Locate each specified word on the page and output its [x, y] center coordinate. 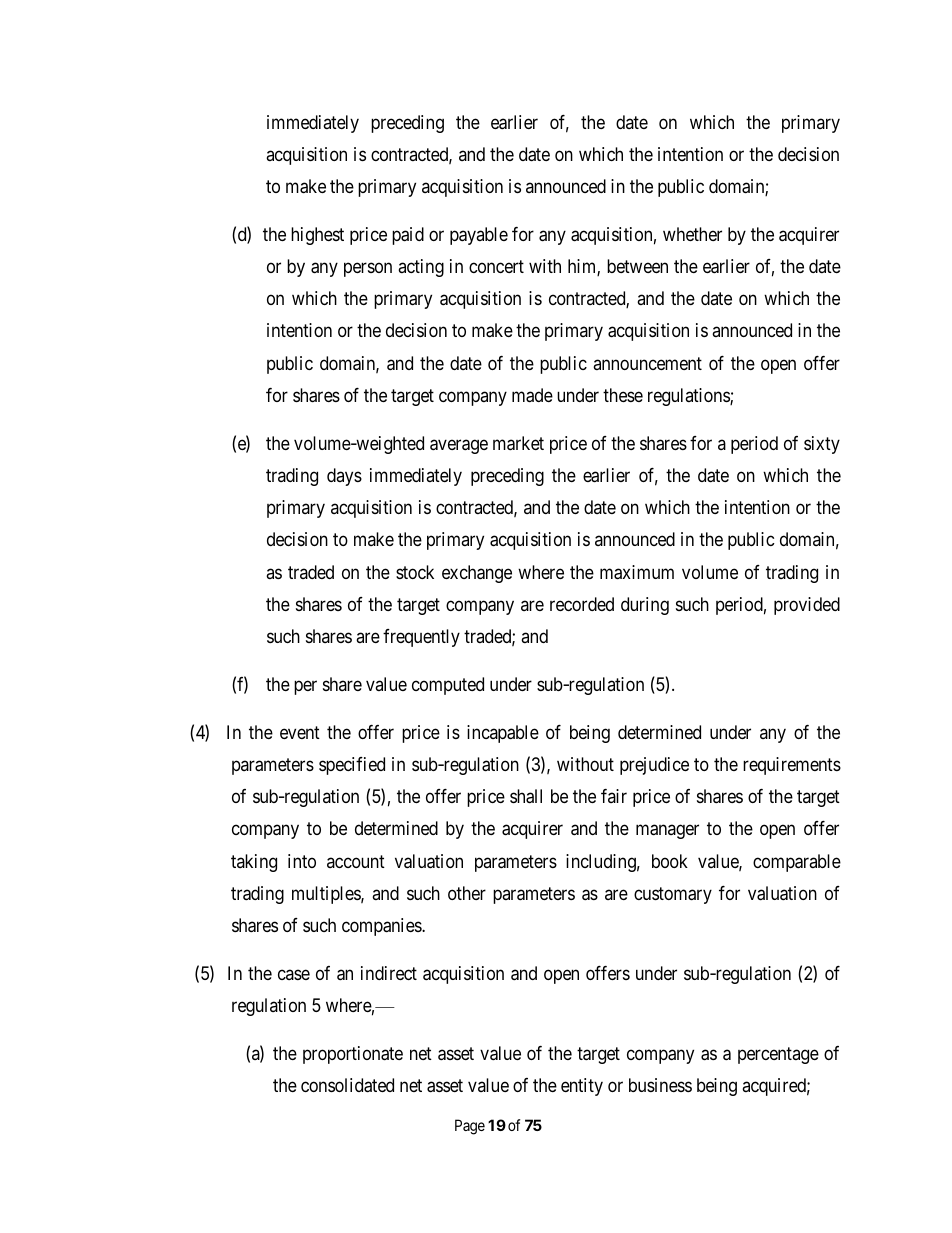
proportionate [353, 1055]
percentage [778, 1055]
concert [496, 266]
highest [317, 236]
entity [582, 1087]
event [300, 732]
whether [692, 234]
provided [807, 606]
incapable [503, 734]
